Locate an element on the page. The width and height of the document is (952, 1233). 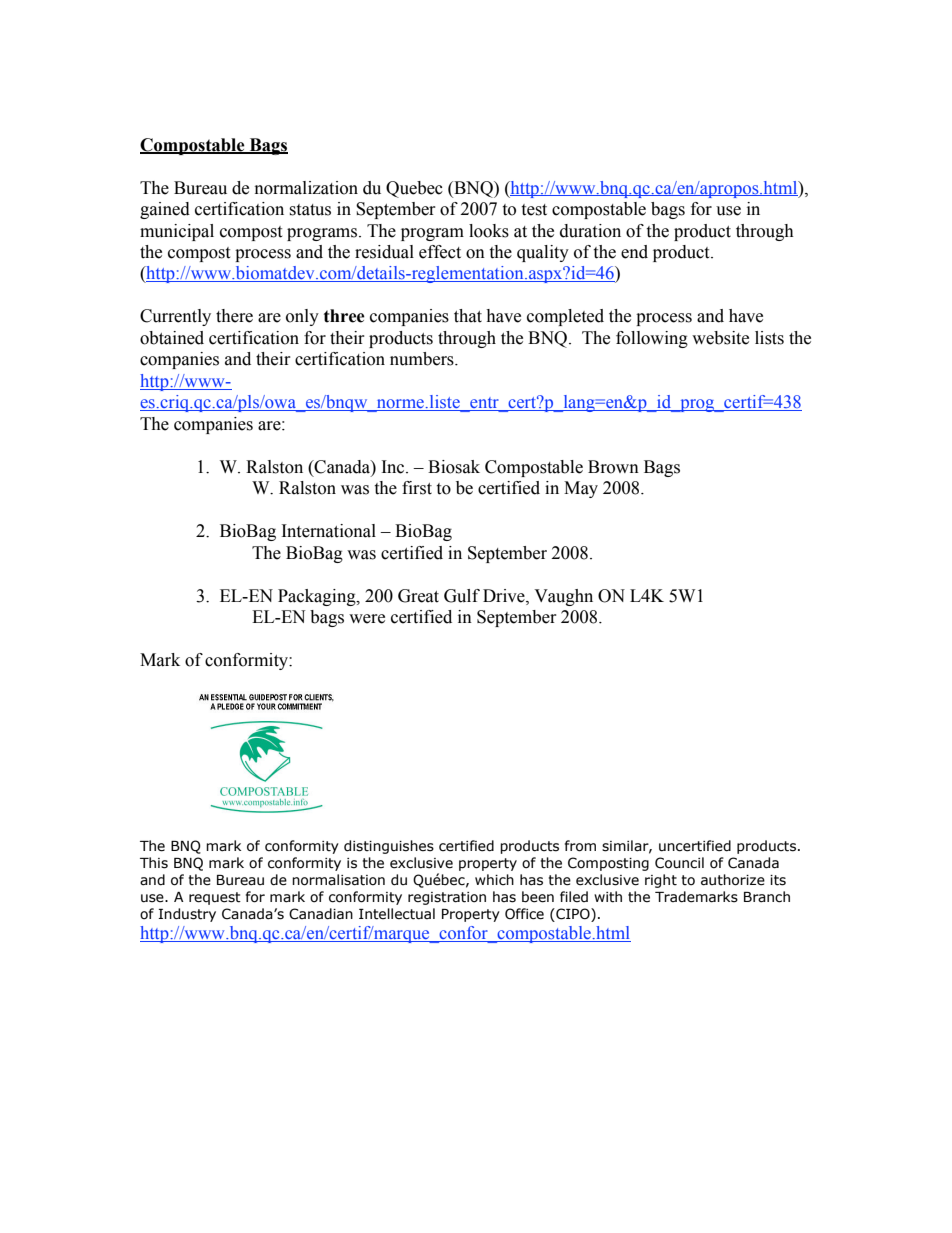
Vaughn is located at coordinates (563, 597).
